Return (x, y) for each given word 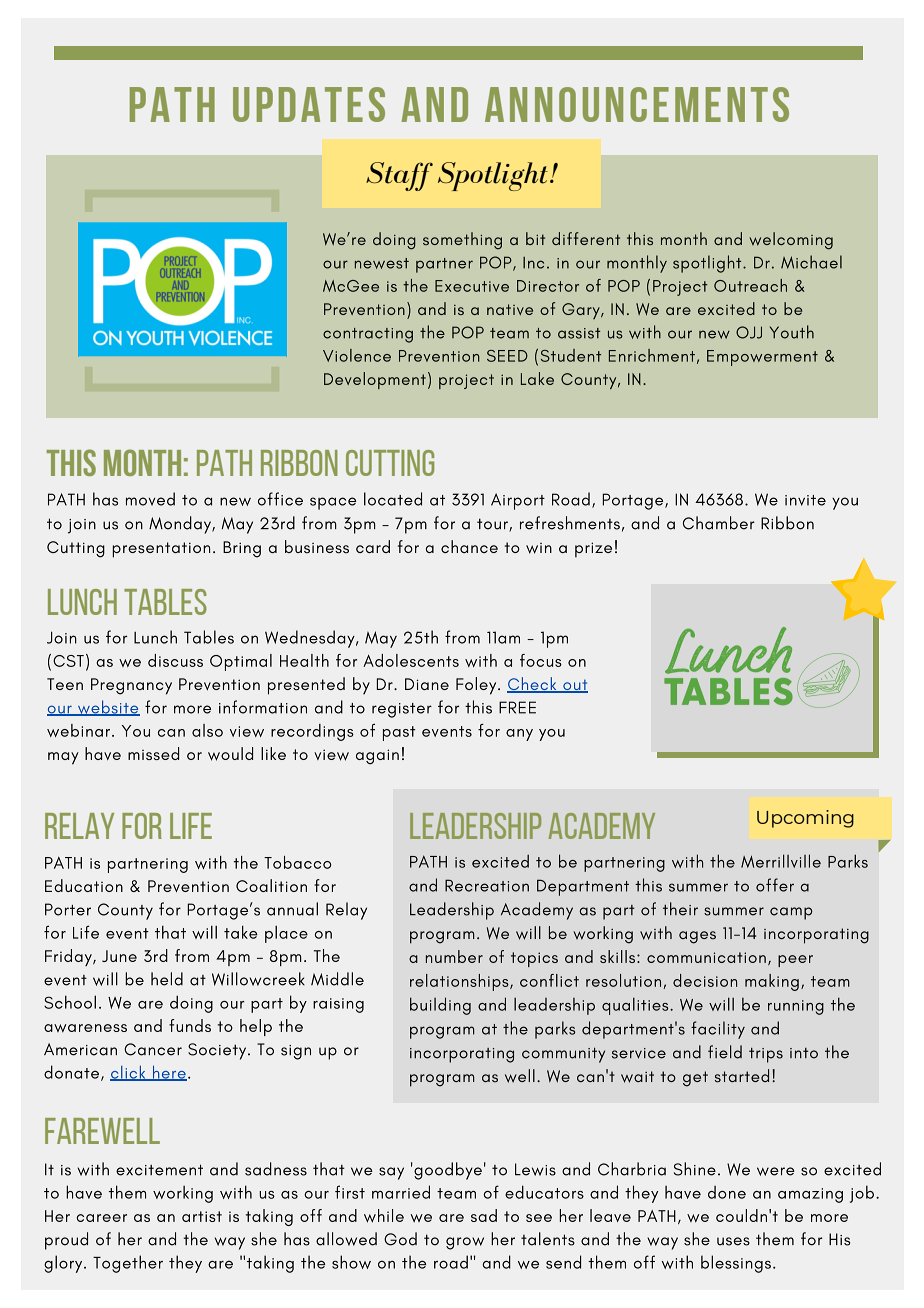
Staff (399, 176)
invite (805, 500)
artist (202, 1216)
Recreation (487, 885)
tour (493, 525)
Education (84, 885)
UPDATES (309, 104)
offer (775, 885)
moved (150, 499)
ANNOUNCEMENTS (637, 104)
